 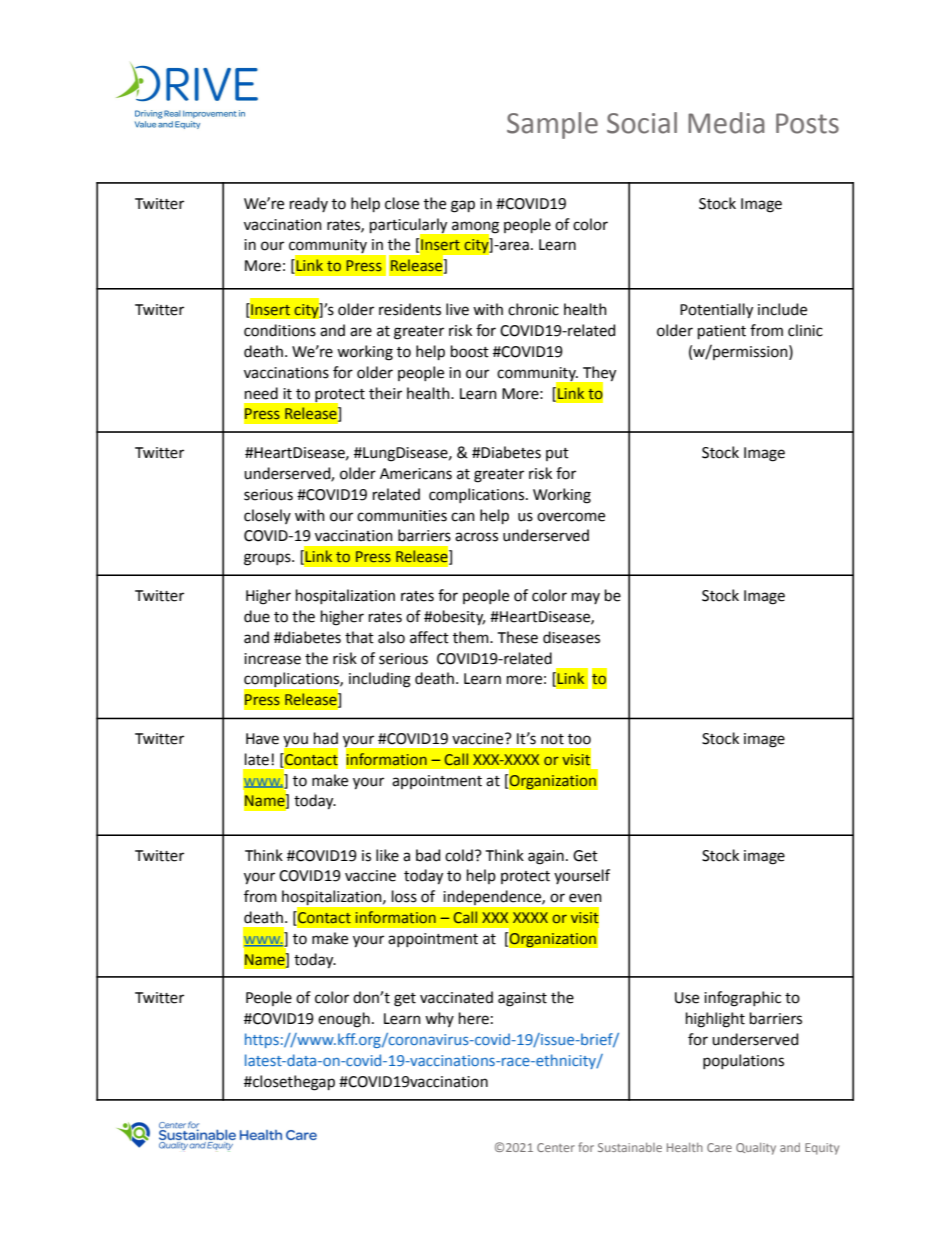 I want to click on Center, so click(x=556, y=1147).
